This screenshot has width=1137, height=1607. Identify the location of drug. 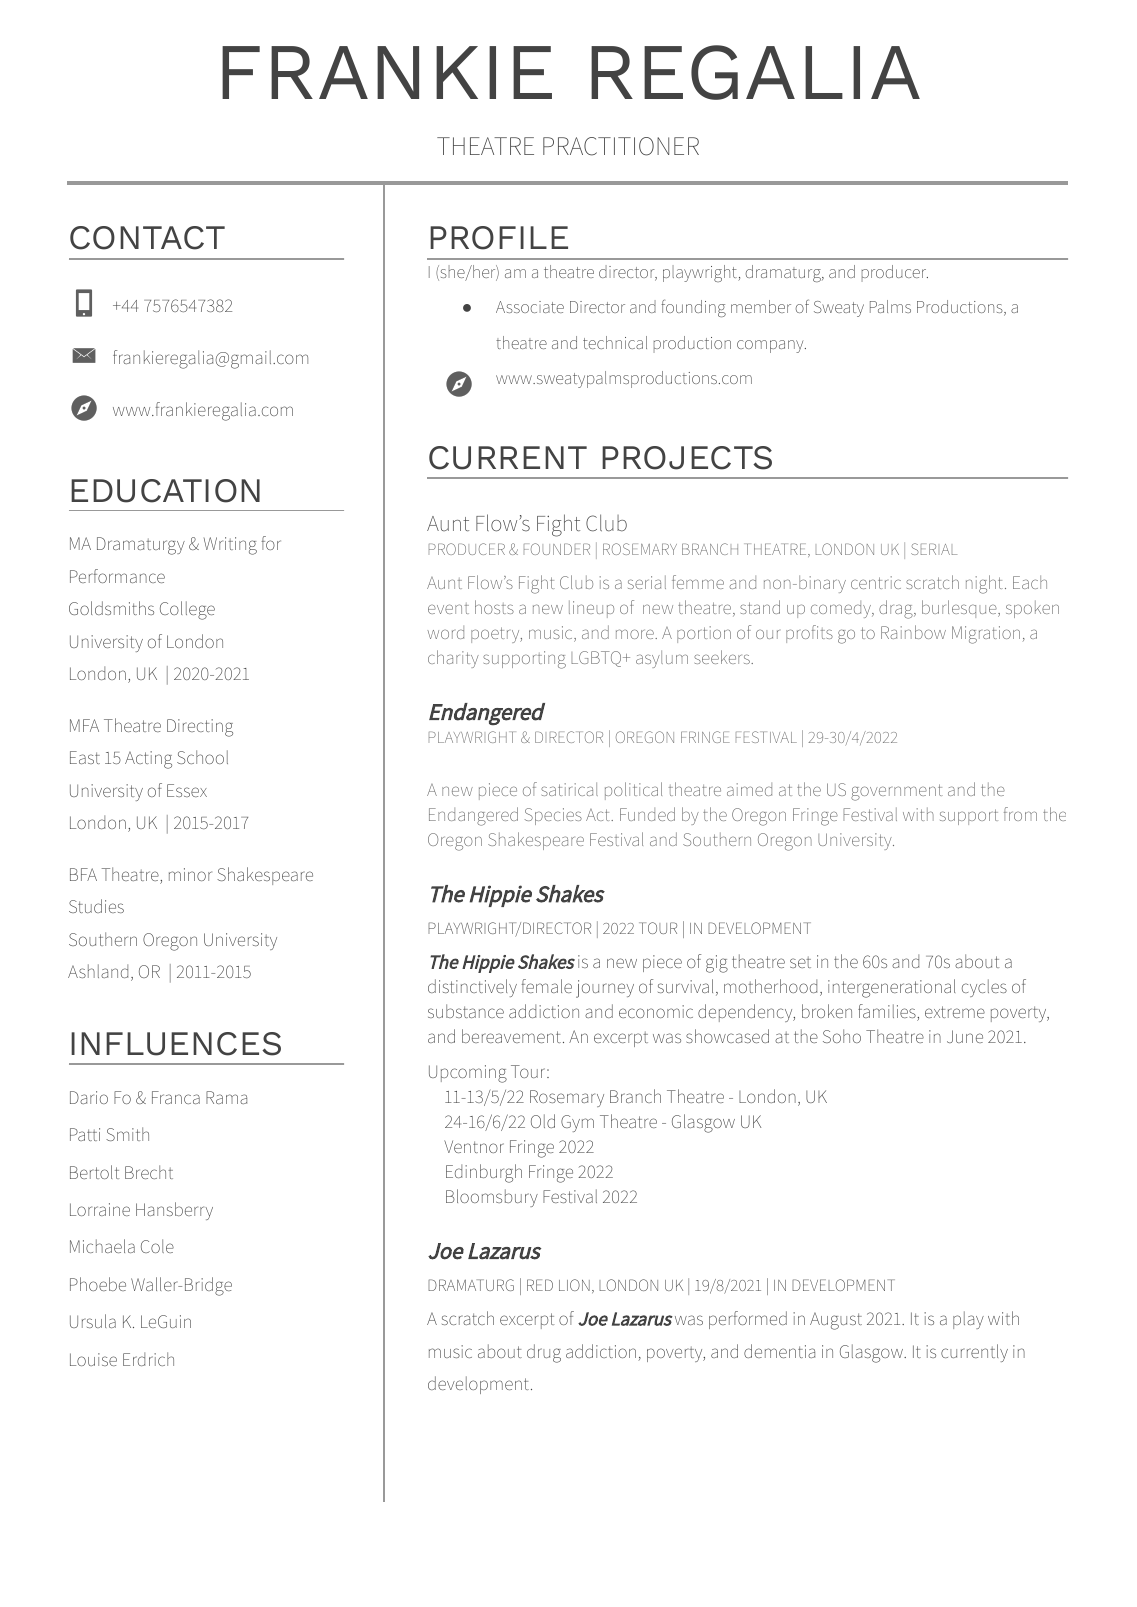
(544, 1353).
